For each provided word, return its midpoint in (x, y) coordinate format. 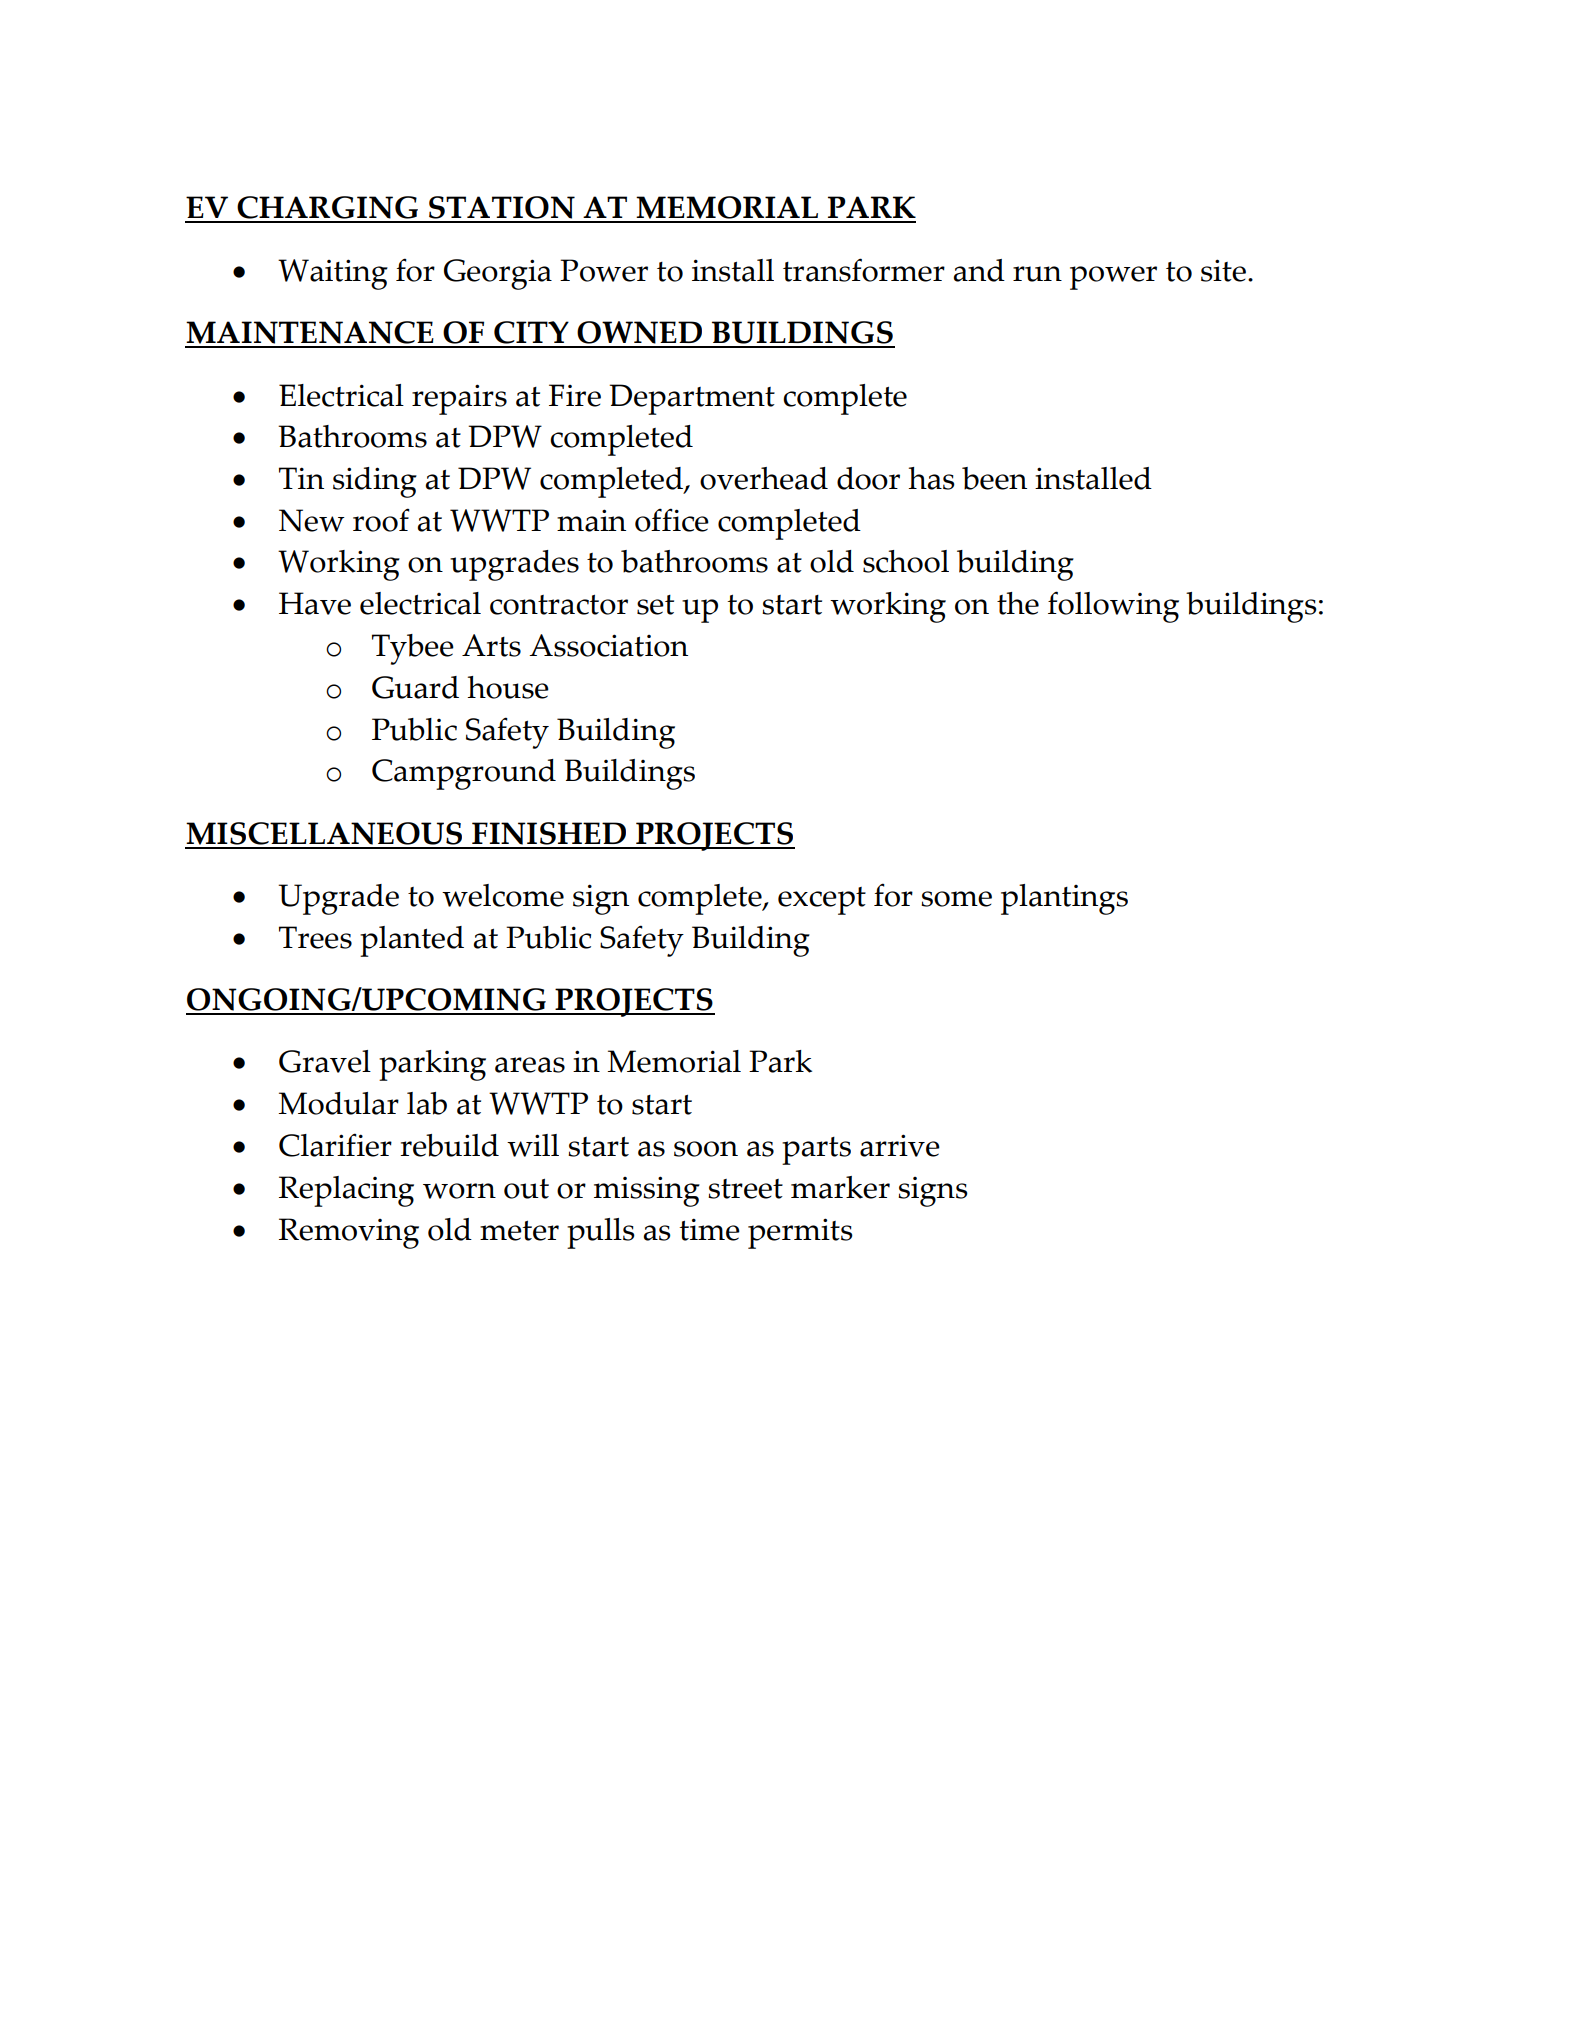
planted (412, 941)
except (822, 901)
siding (375, 482)
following (1113, 607)
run (1037, 274)
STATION (502, 209)
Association (608, 645)
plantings (1064, 899)
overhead (764, 478)
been (994, 478)
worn (459, 1191)
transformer (864, 270)
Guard (415, 687)
